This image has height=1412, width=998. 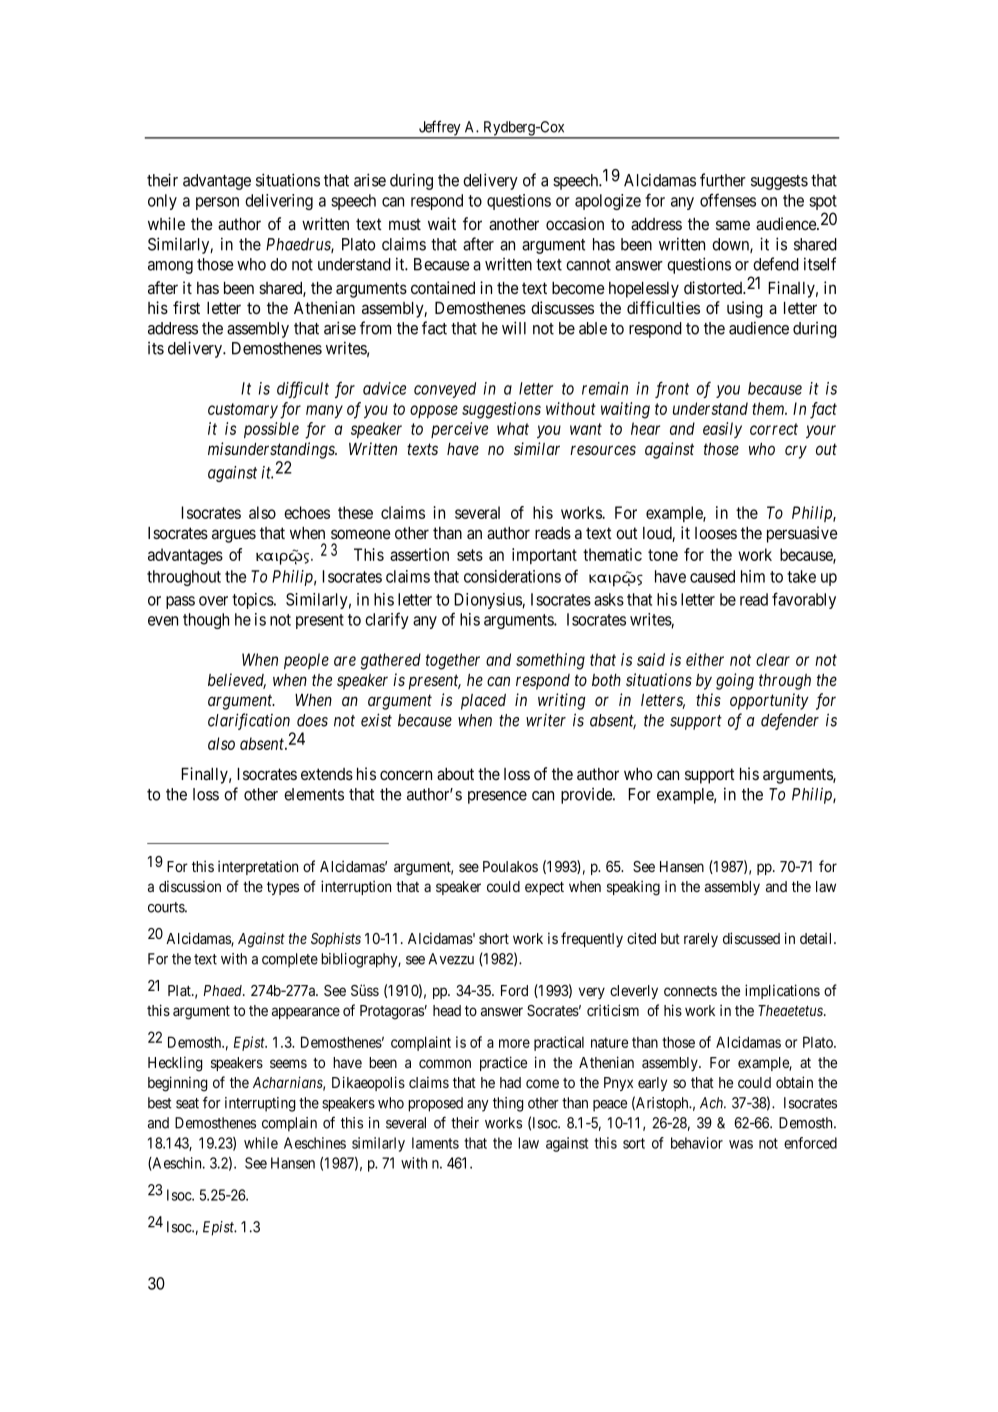 I want to click on expect, so click(x=544, y=888).
